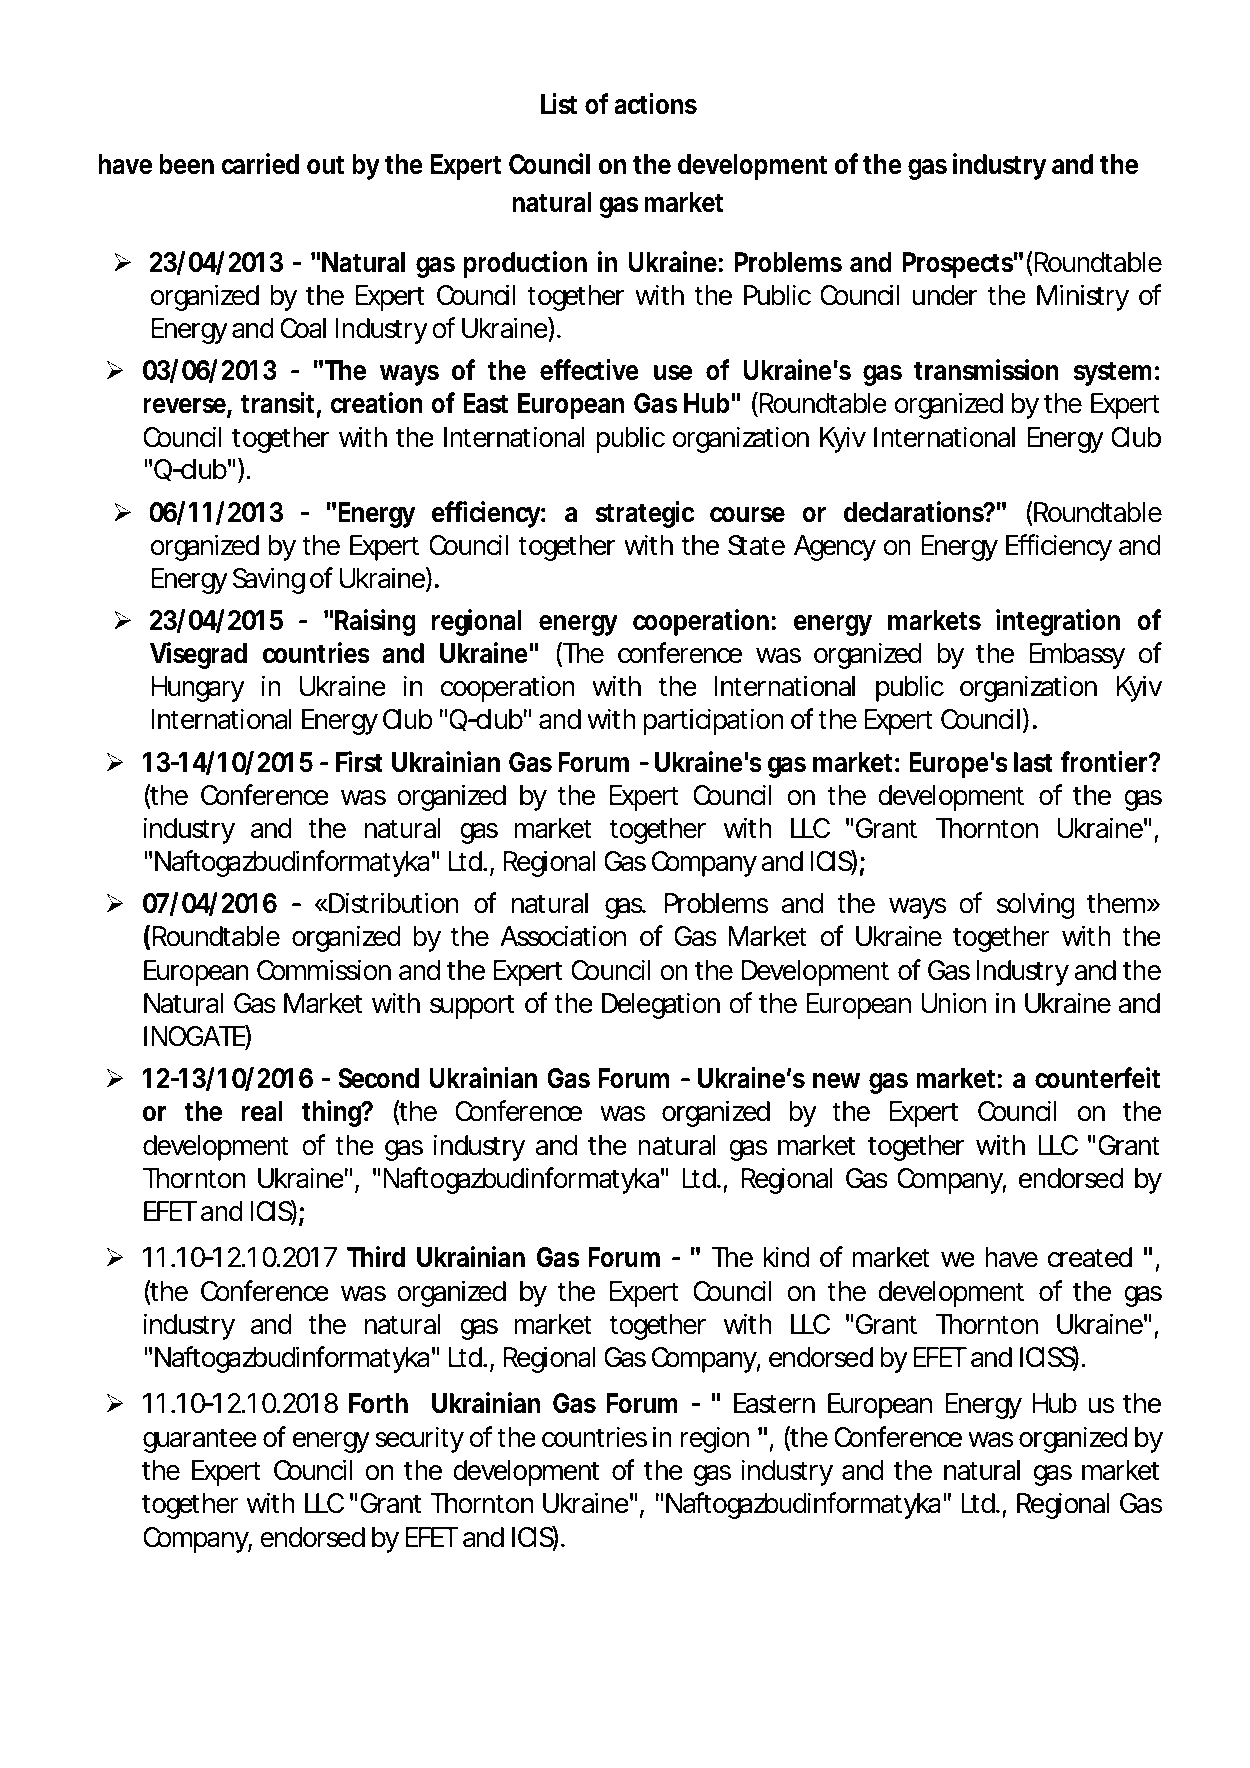 This image has height=1768, width=1250. Describe the element at coordinates (324, 970) in the image. I see `Commission` at that location.
